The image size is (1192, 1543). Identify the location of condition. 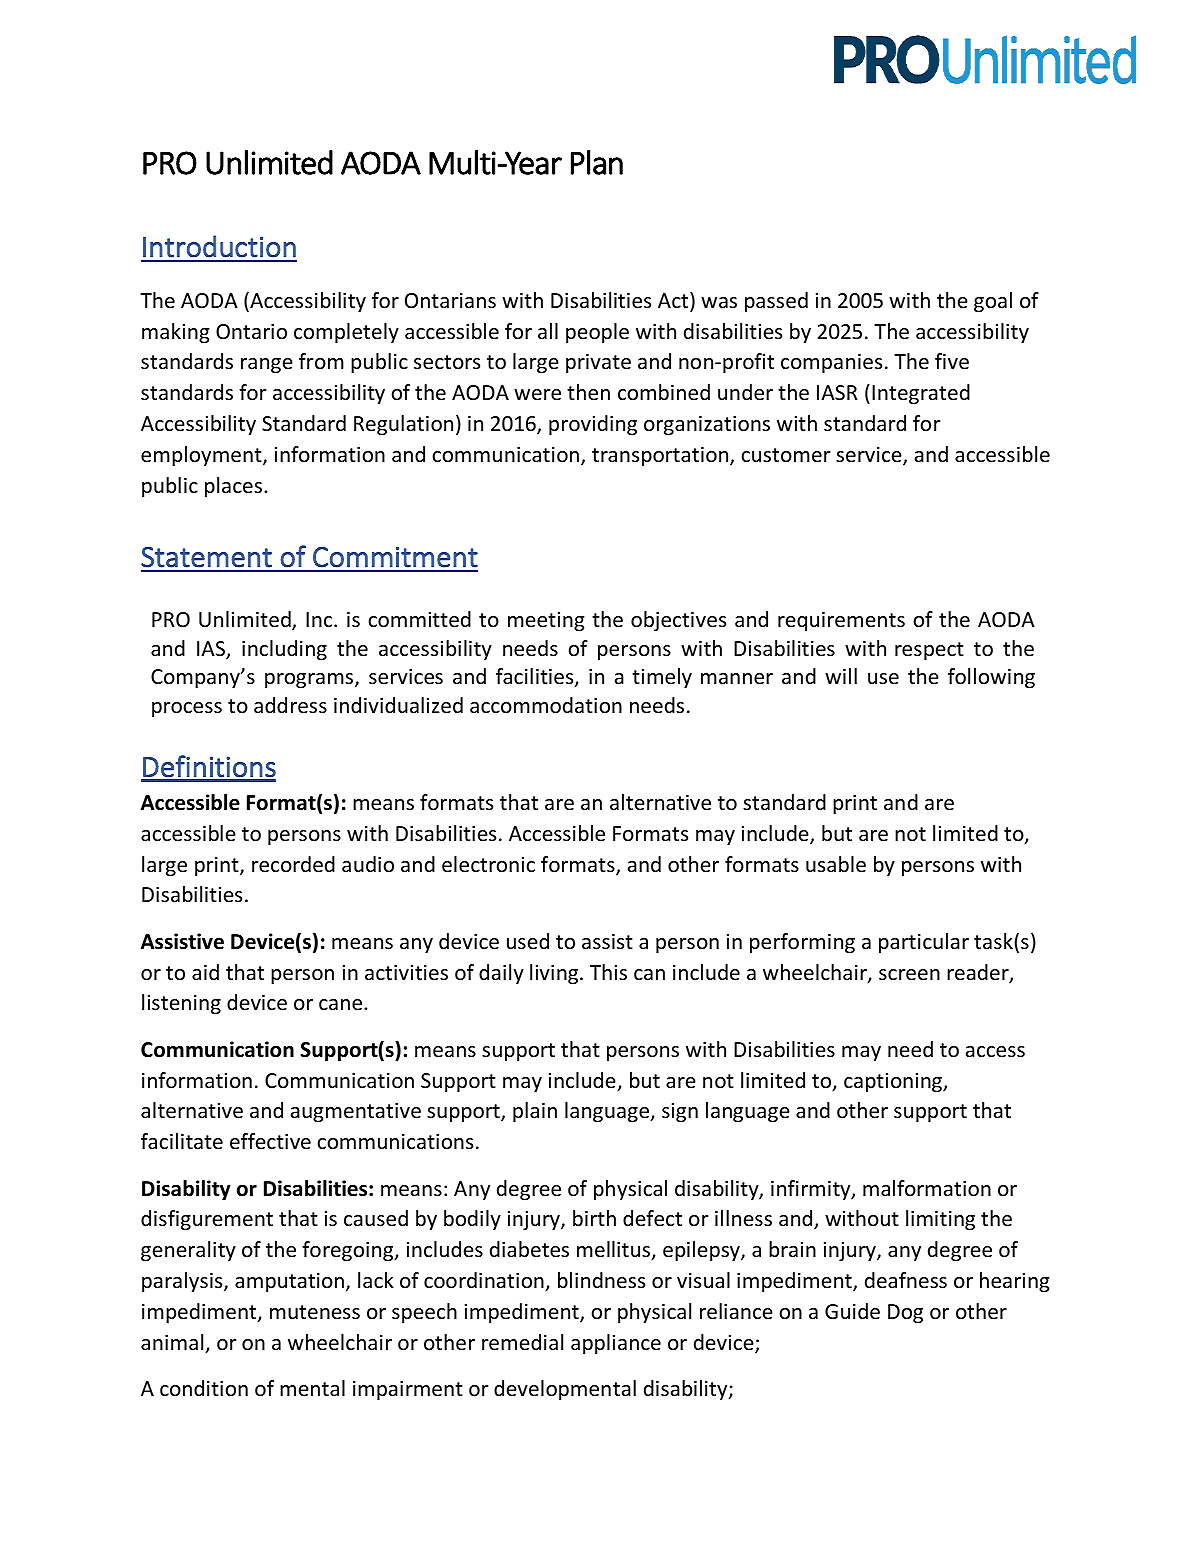
(204, 1388).
